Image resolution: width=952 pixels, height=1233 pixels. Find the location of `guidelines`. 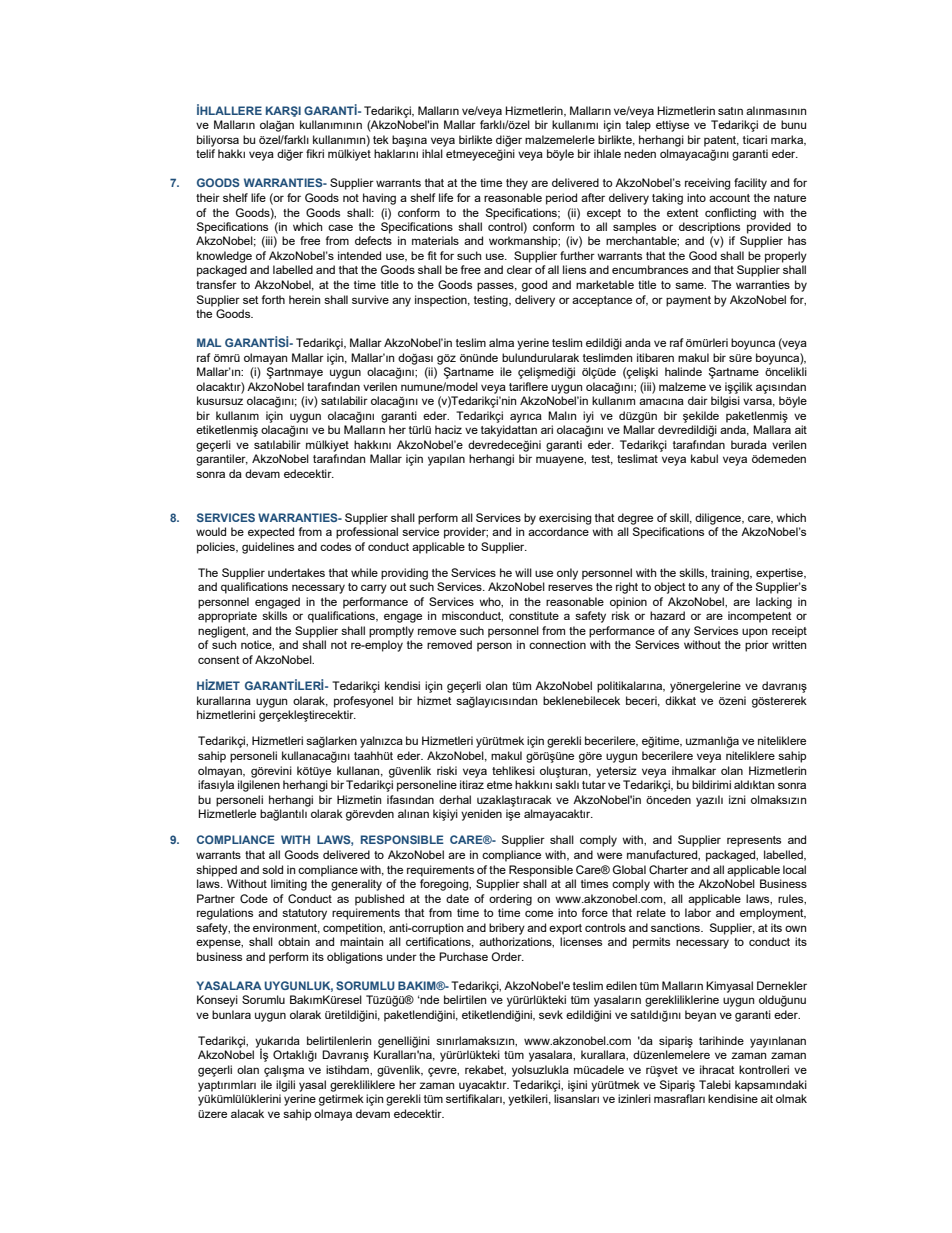

guidelines is located at coordinates (268, 548).
